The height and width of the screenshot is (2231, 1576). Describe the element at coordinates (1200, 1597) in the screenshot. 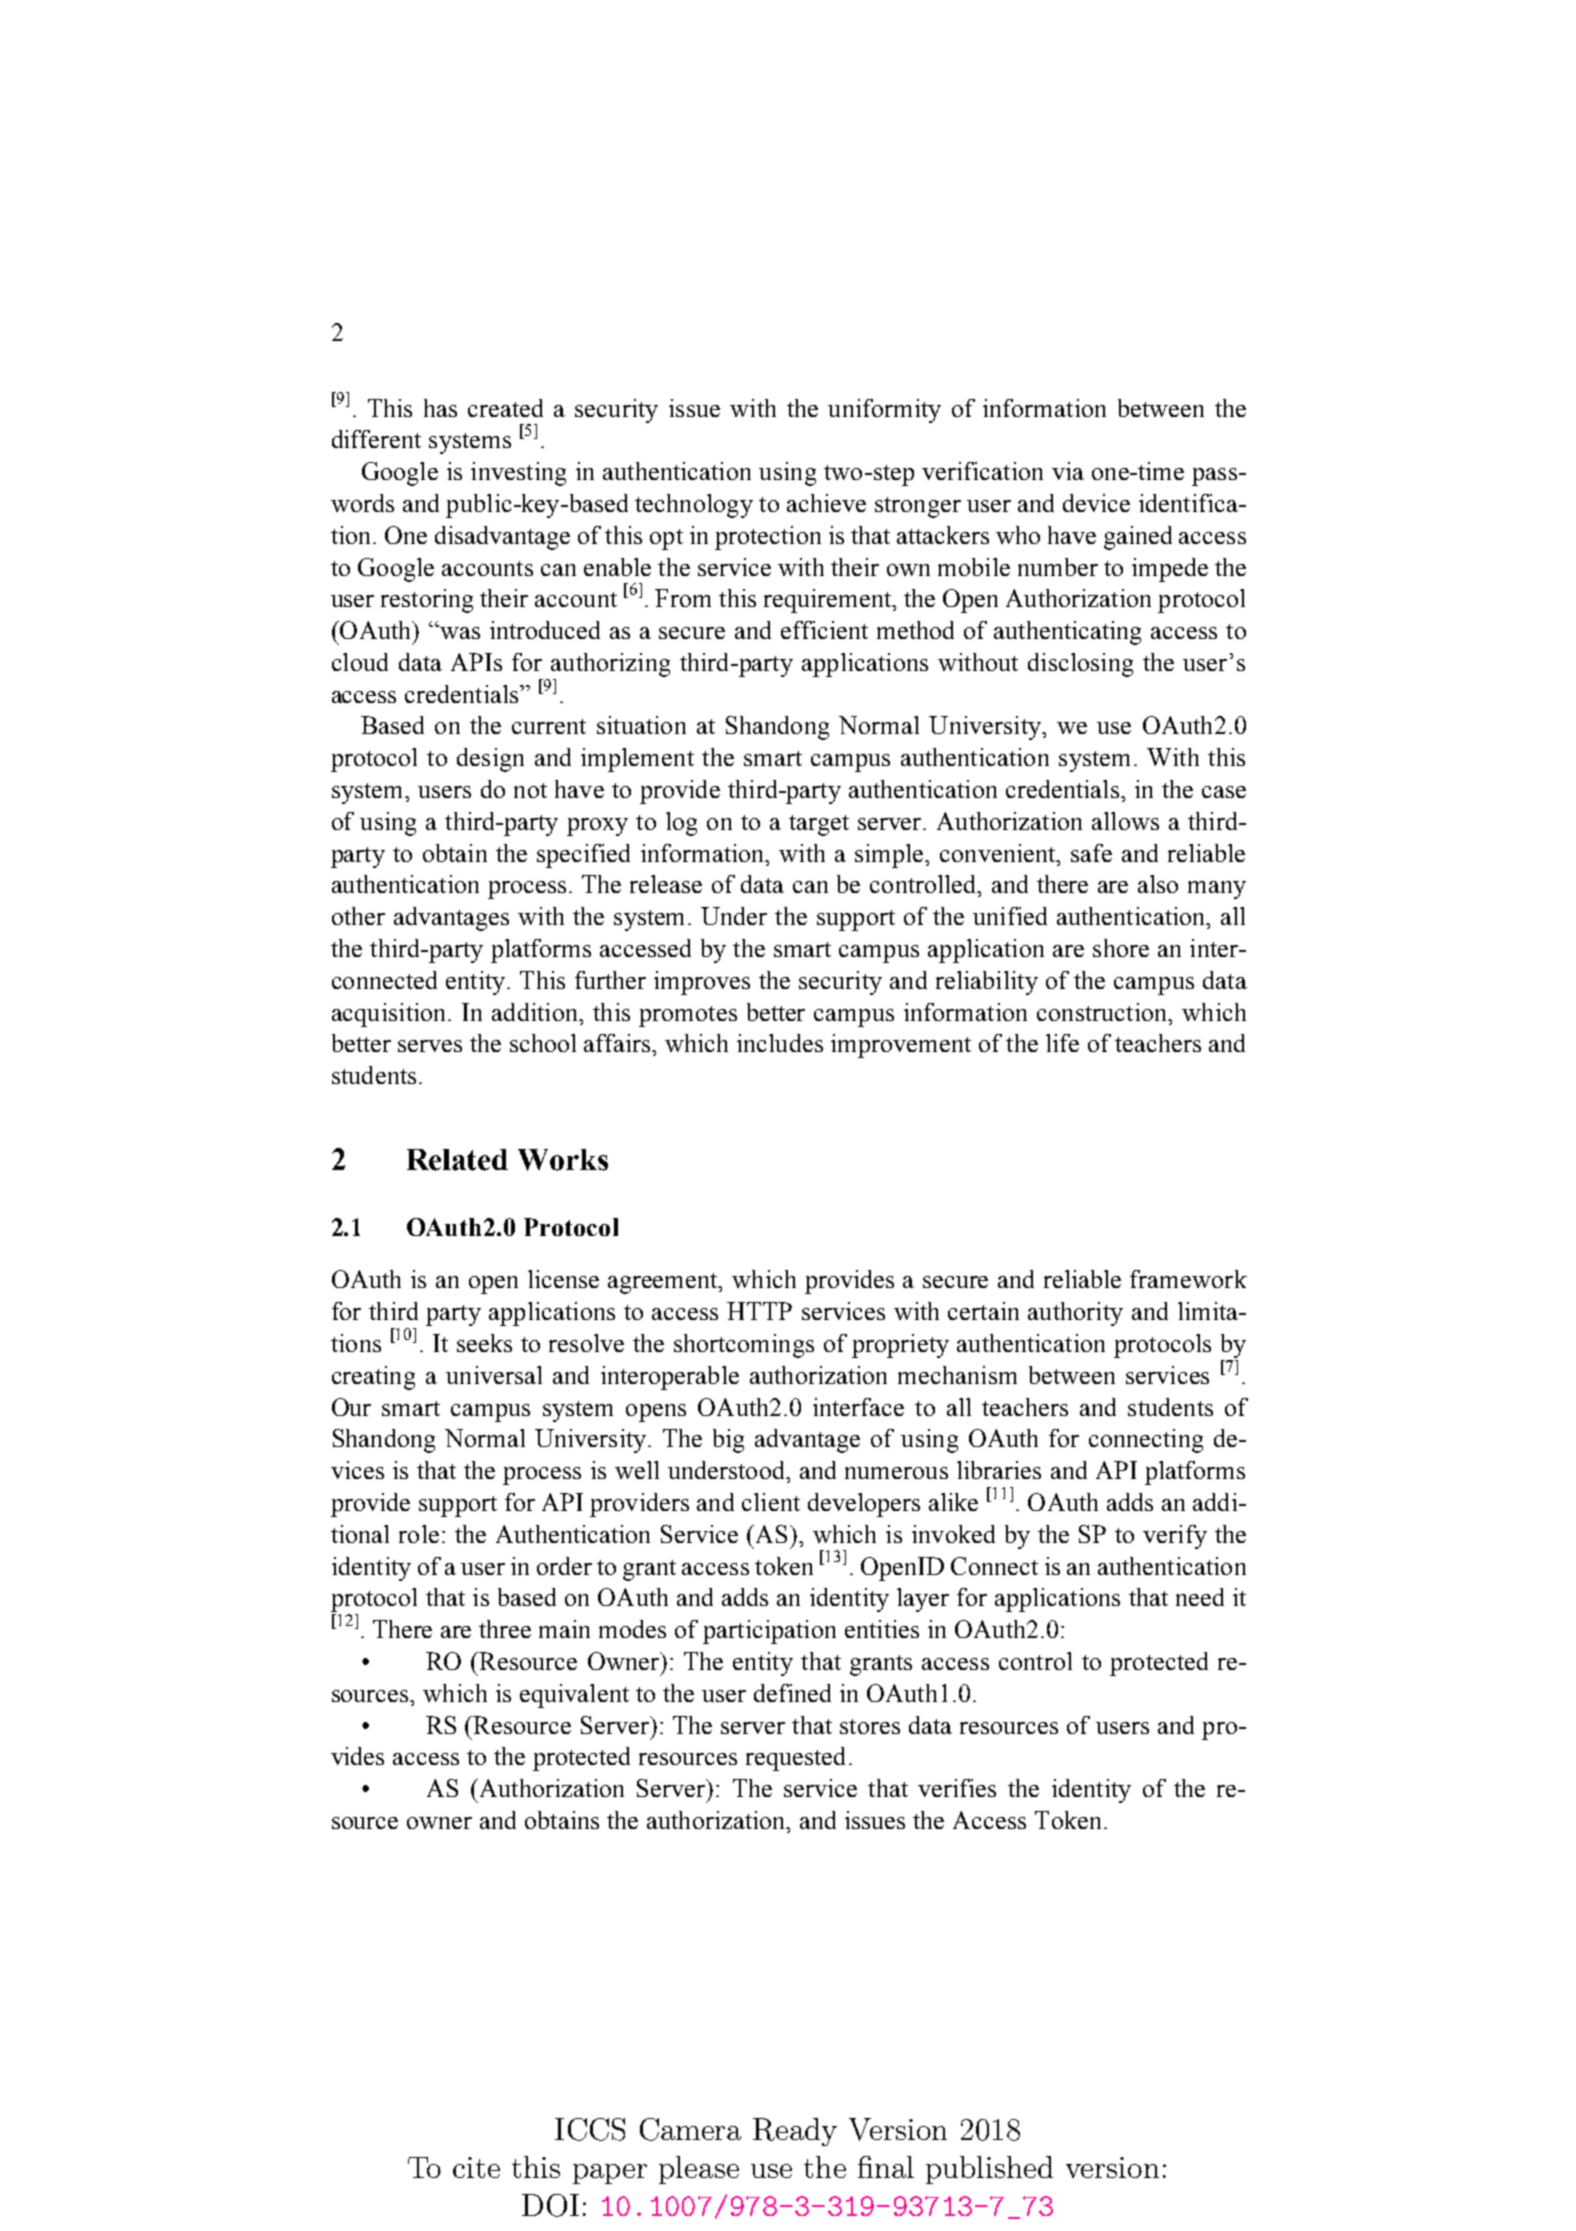

I see `need` at that location.
